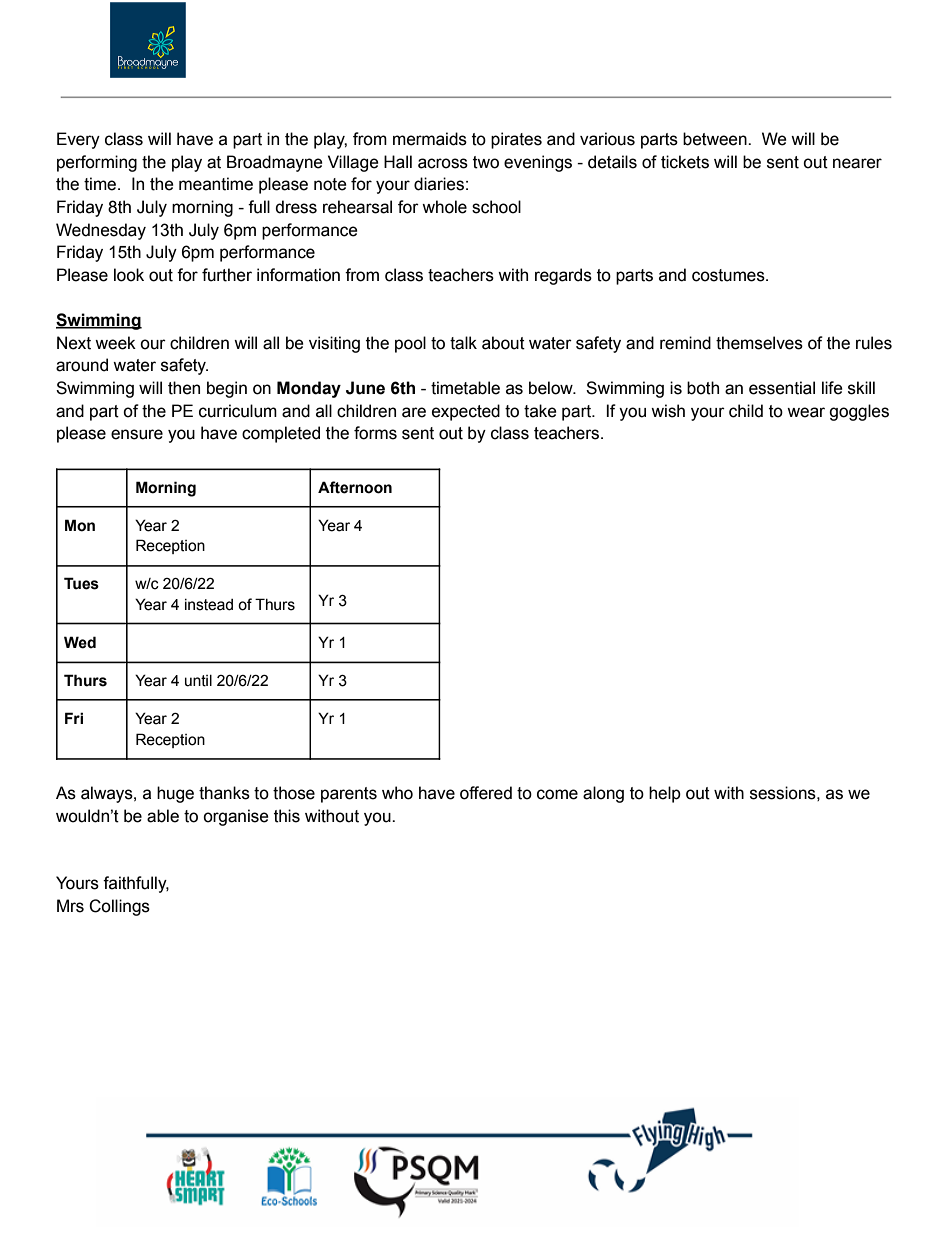 The width and height of the screenshot is (952, 1233). What do you see at coordinates (97, 163) in the screenshot?
I see `performing` at bounding box center [97, 163].
